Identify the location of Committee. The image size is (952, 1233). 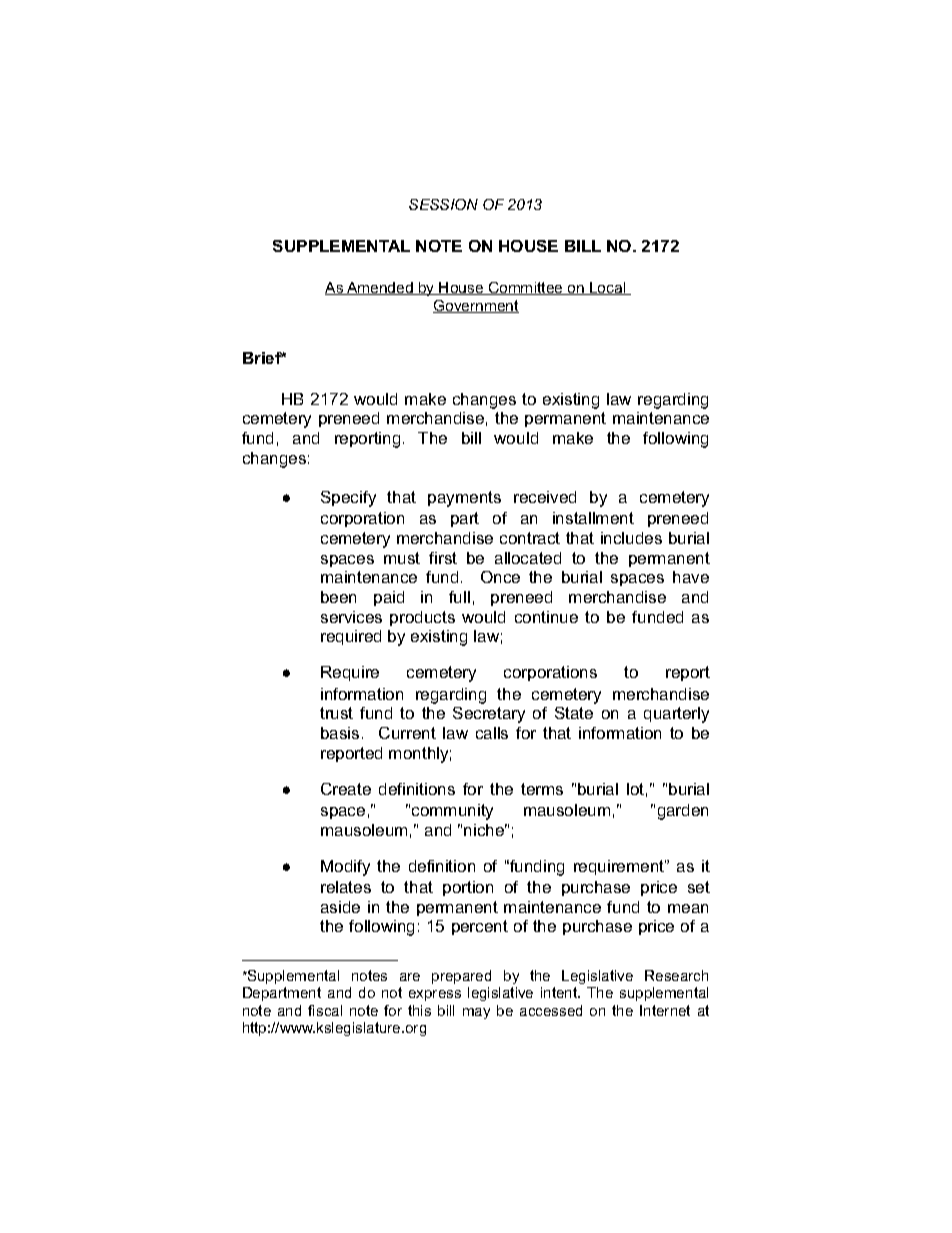
(525, 288).
